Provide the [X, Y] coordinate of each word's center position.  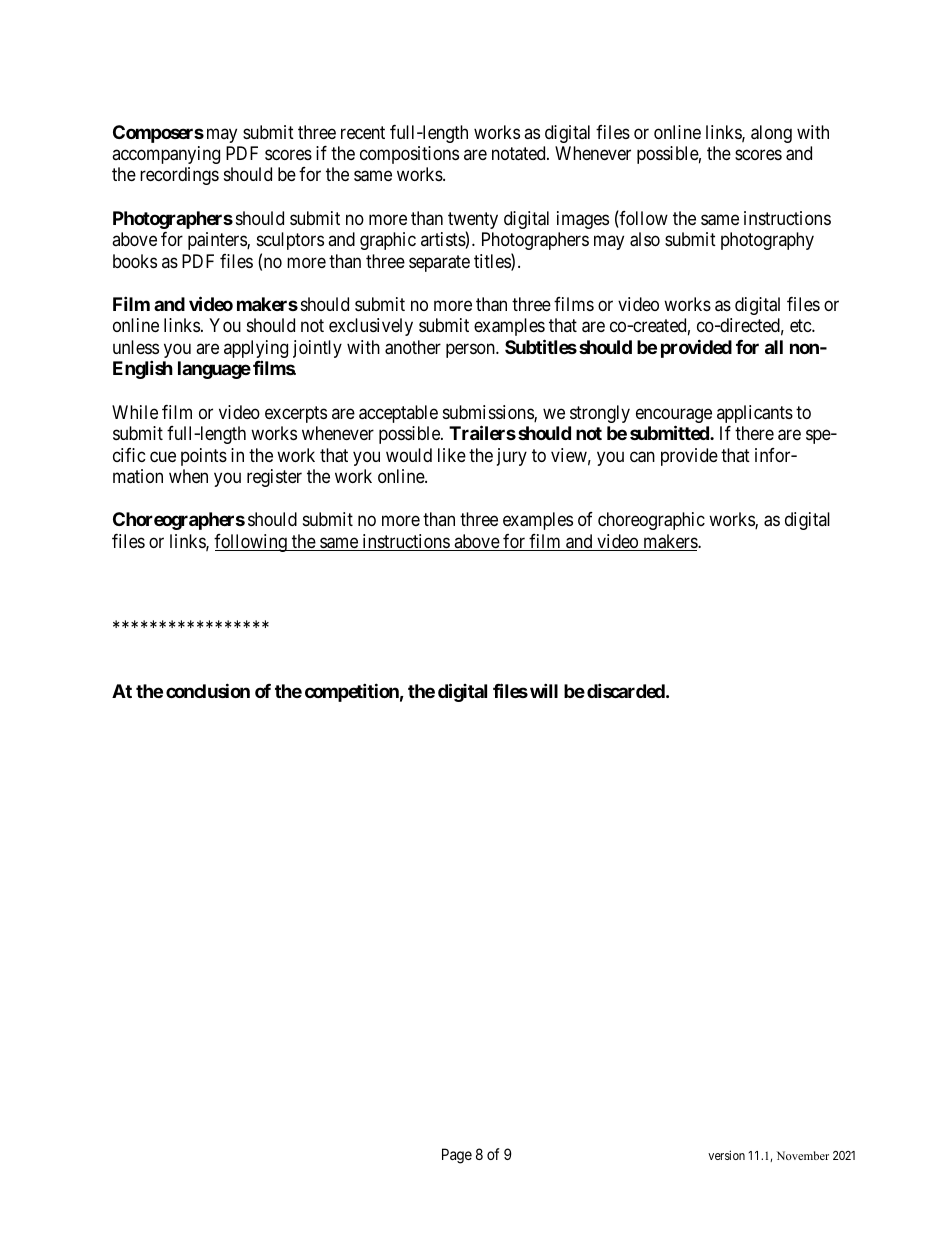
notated [520, 153]
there [754, 433]
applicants [755, 414]
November [803, 1155]
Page [457, 1156]
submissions [489, 413]
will [544, 690]
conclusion [208, 690]
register [274, 478]
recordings [179, 176]
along [771, 134]
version [726, 1155]
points [204, 457]
